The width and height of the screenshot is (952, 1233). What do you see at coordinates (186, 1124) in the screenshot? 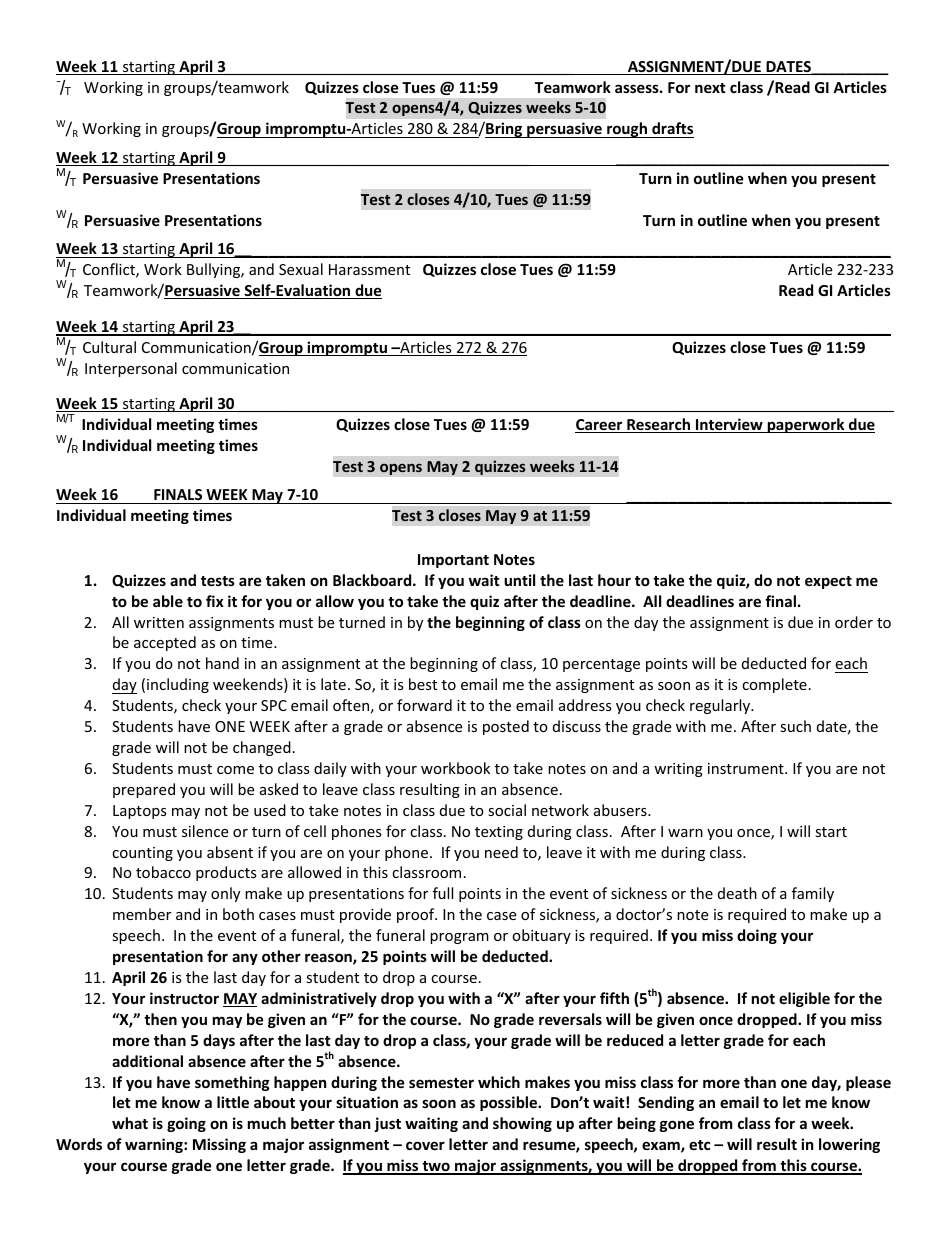
I see `going` at bounding box center [186, 1124].
